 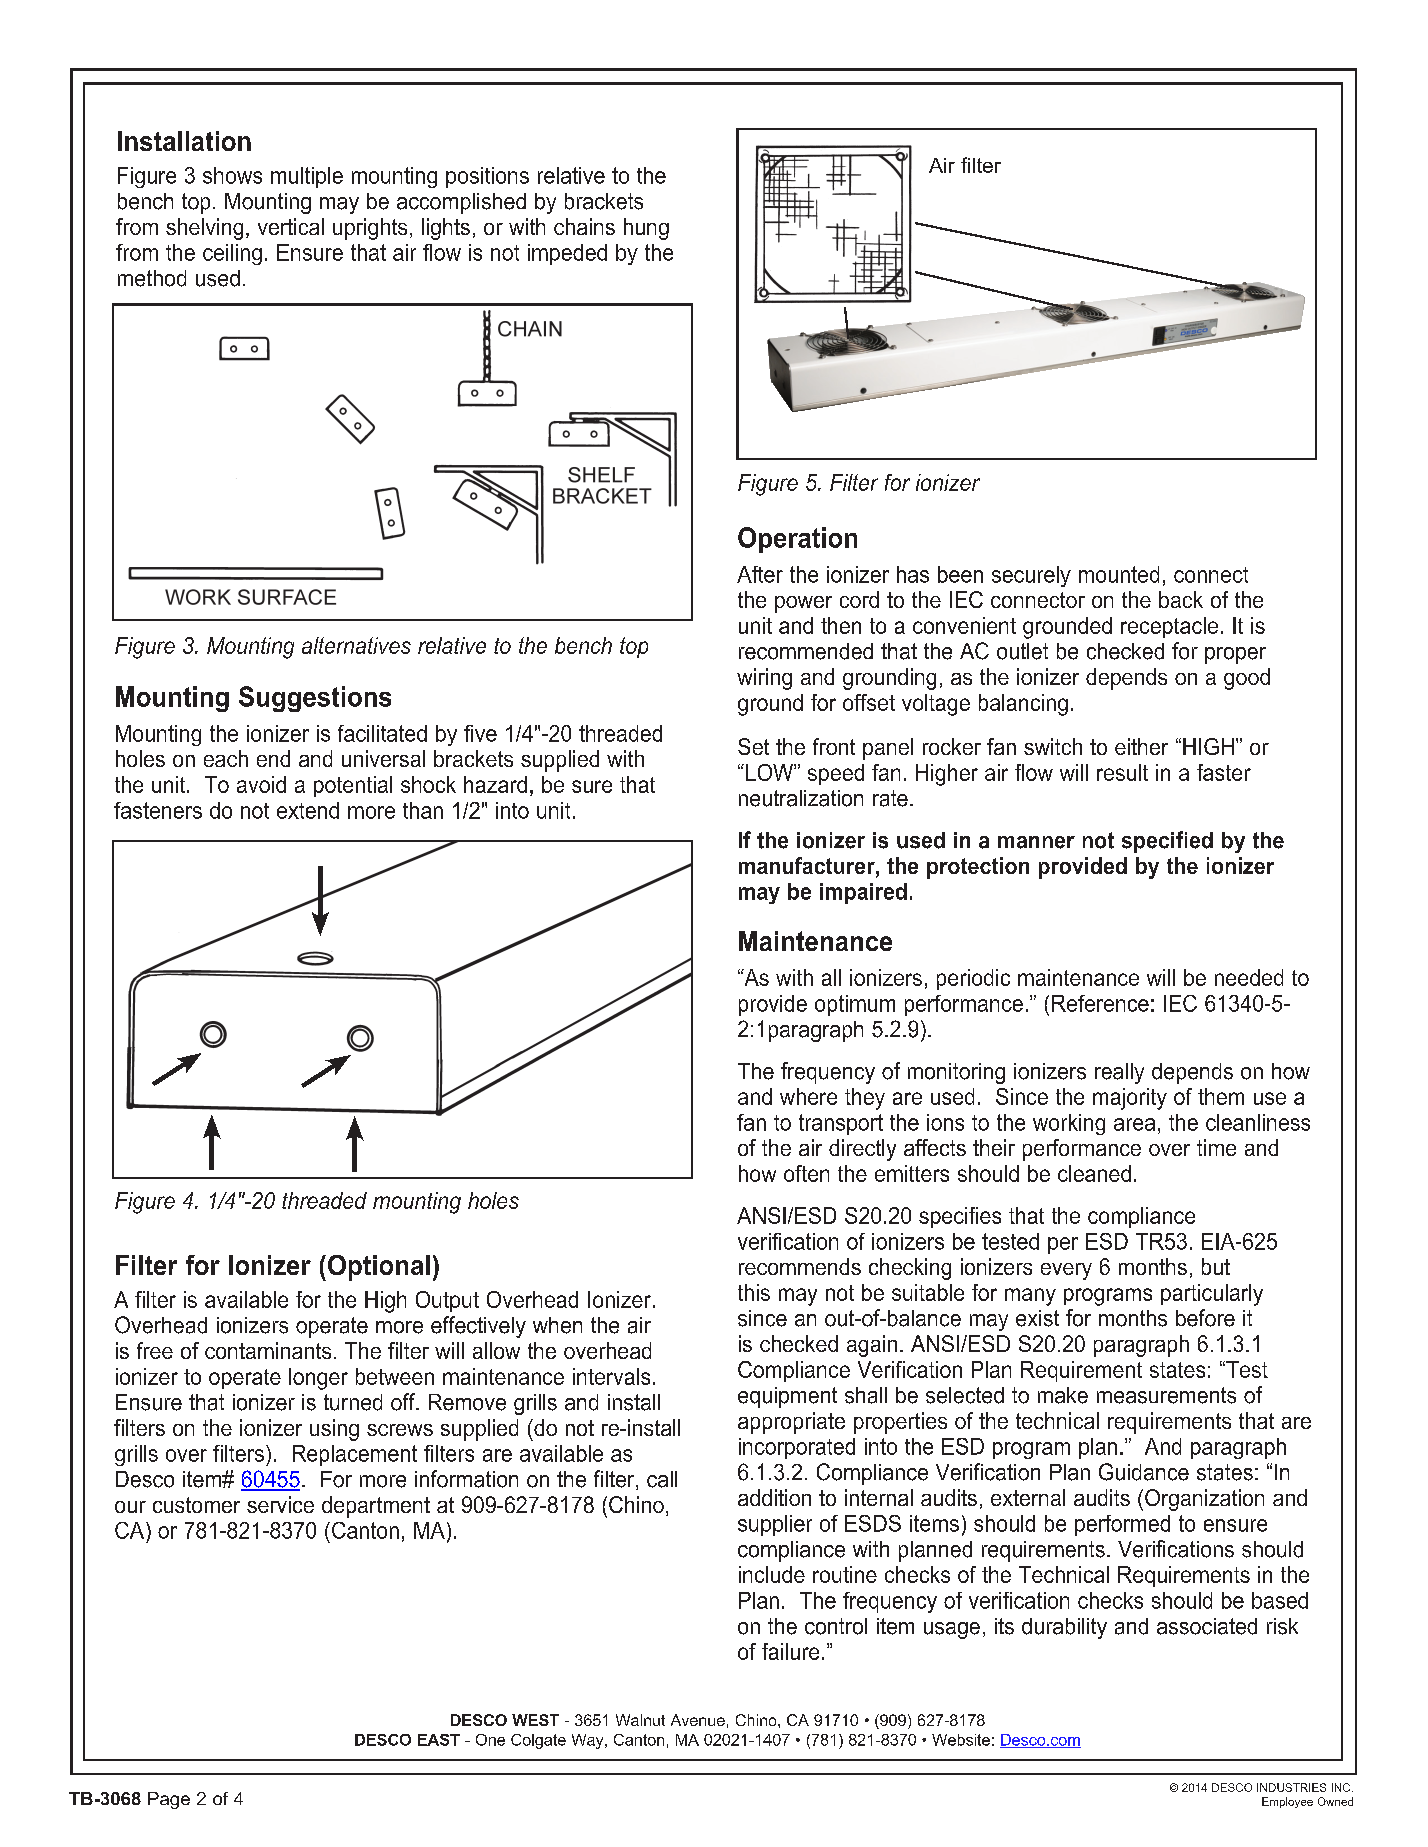 What do you see at coordinates (698, 1720) in the page?
I see `Avenue` at bounding box center [698, 1720].
